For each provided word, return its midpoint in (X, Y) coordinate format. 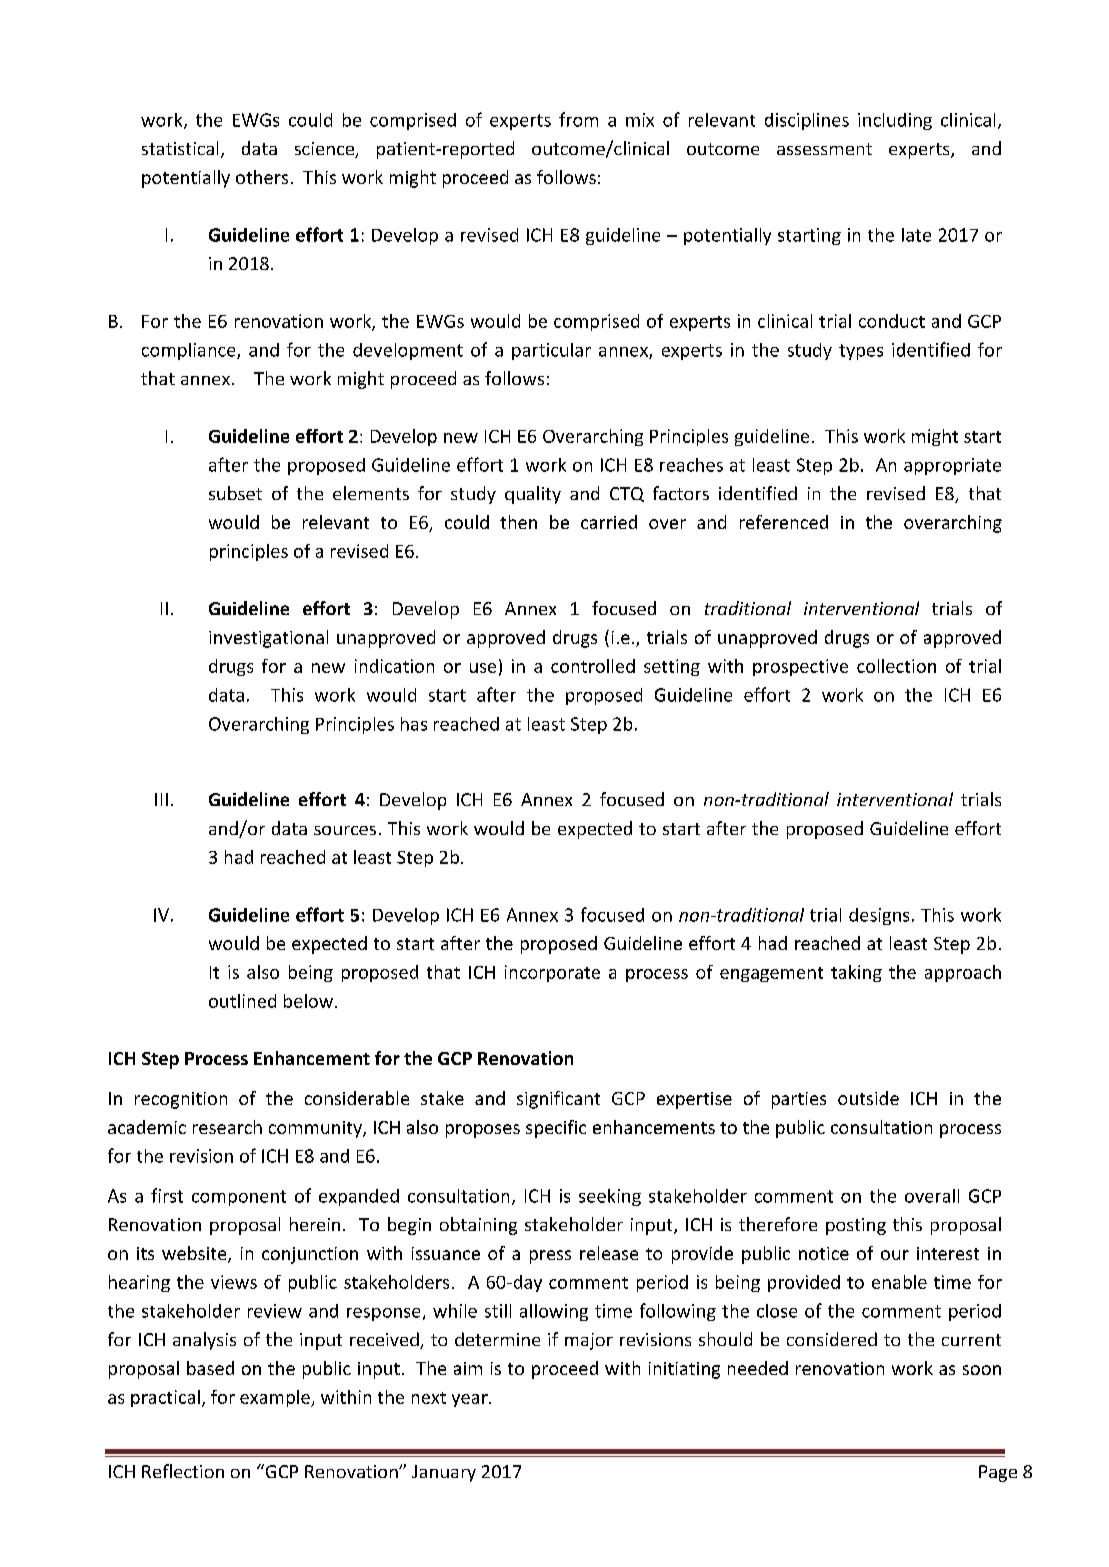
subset (235, 493)
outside (868, 1098)
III (161, 799)
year (471, 1400)
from (578, 119)
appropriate (952, 466)
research (227, 1127)
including (895, 121)
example (276, 1398)
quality (533, 495)
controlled (593, 666)
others (262, 177)
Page (998, 1473)
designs (879, 916)
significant (558, 1100)
